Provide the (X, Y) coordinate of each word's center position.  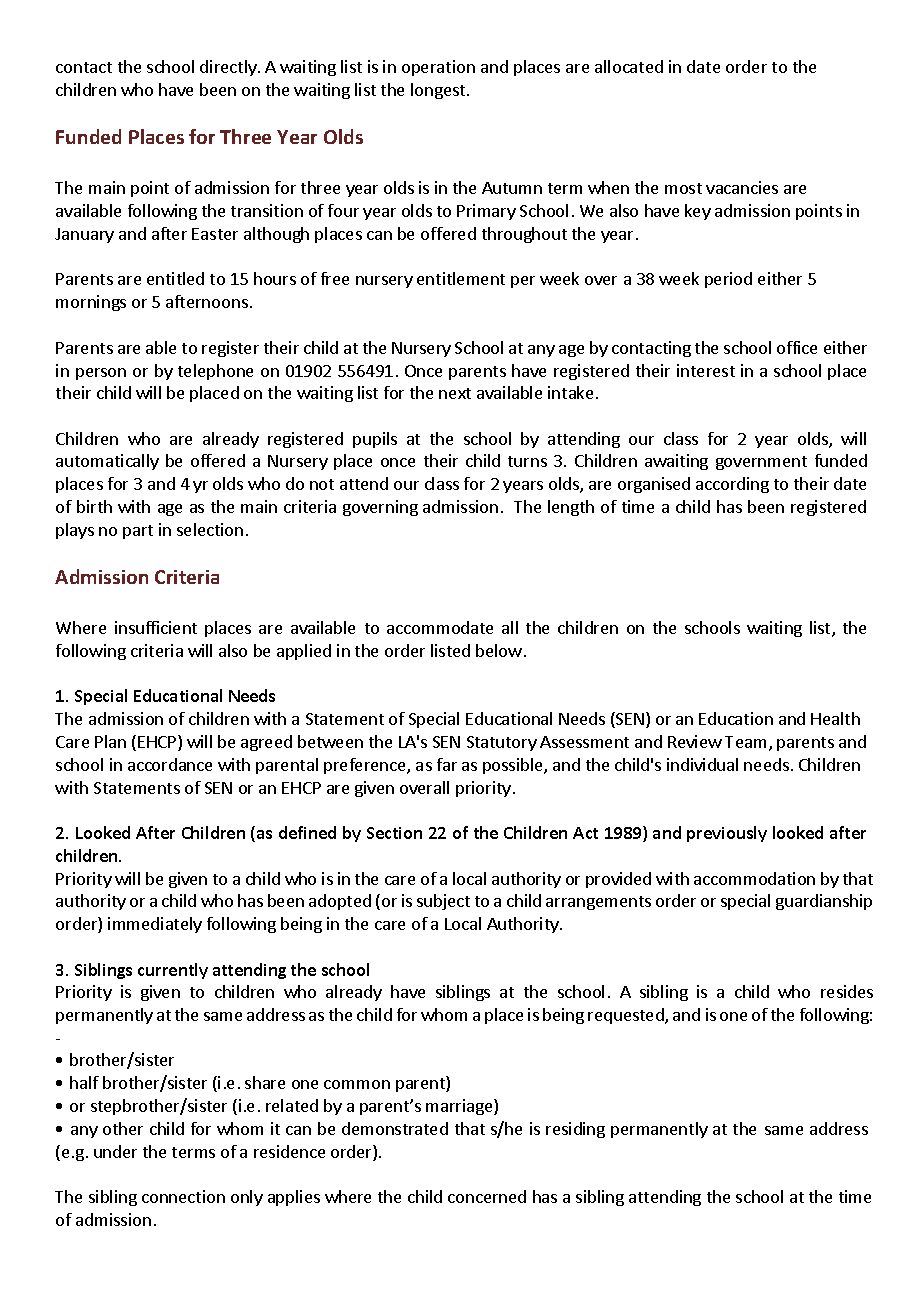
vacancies (742, 187)
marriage (460, 1107)
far (447, 764)
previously (727, 834)
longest (439, 91)
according (732, 485)
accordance (170, 764)
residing (575, 1130)
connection (183, 1196)
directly (229, 68)
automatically (107, 462)
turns (527, 461)
